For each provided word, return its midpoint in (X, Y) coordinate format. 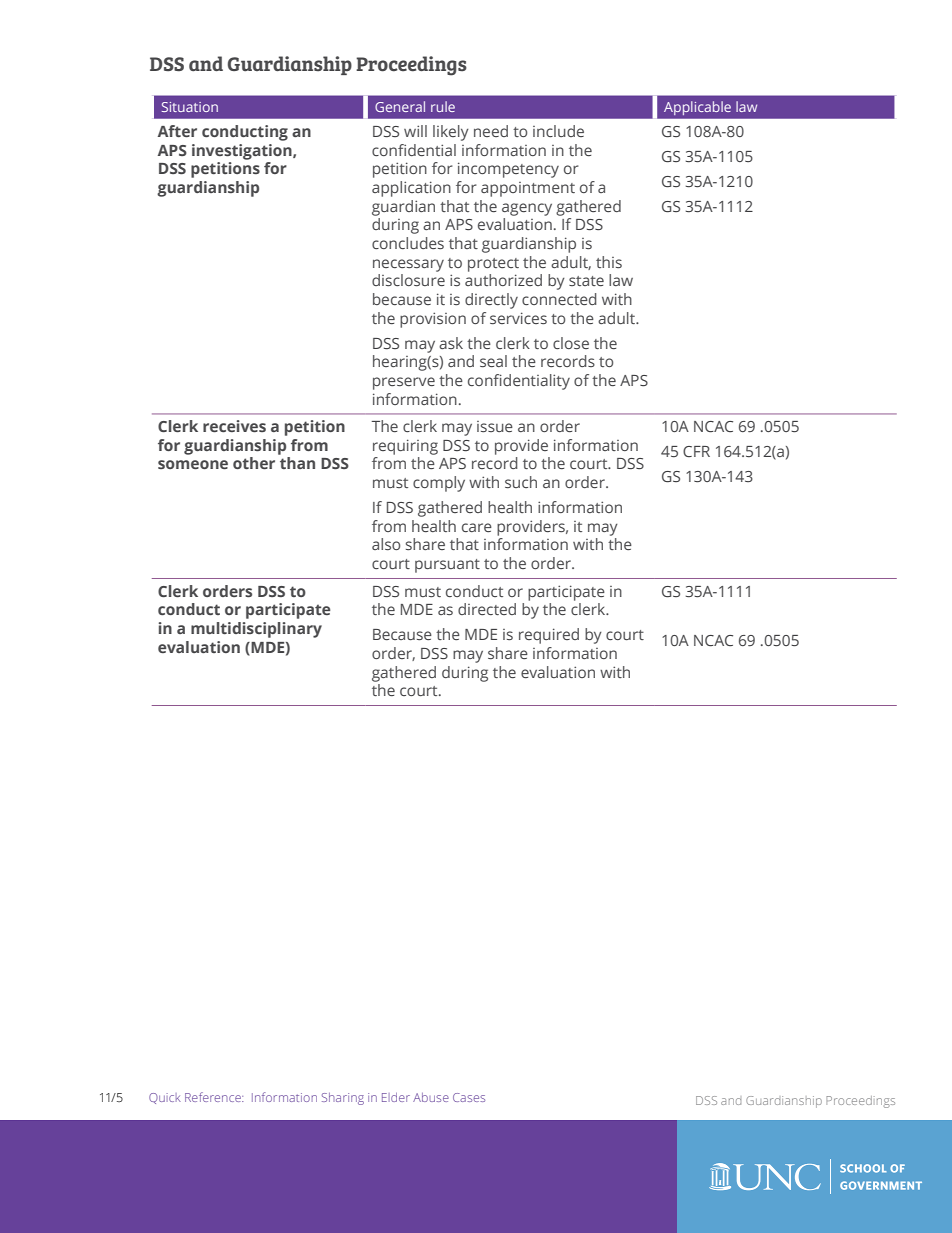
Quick (165, 1098)
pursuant (447, 566)
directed (487, 609)
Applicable (697, 108)
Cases (469, 1097)
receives (234, 426)
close (571, 343)
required (549, 636)
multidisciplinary (256, 630)
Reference (214, 1097)
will (415, 131)
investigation (243, 152)
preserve (404, 383)
